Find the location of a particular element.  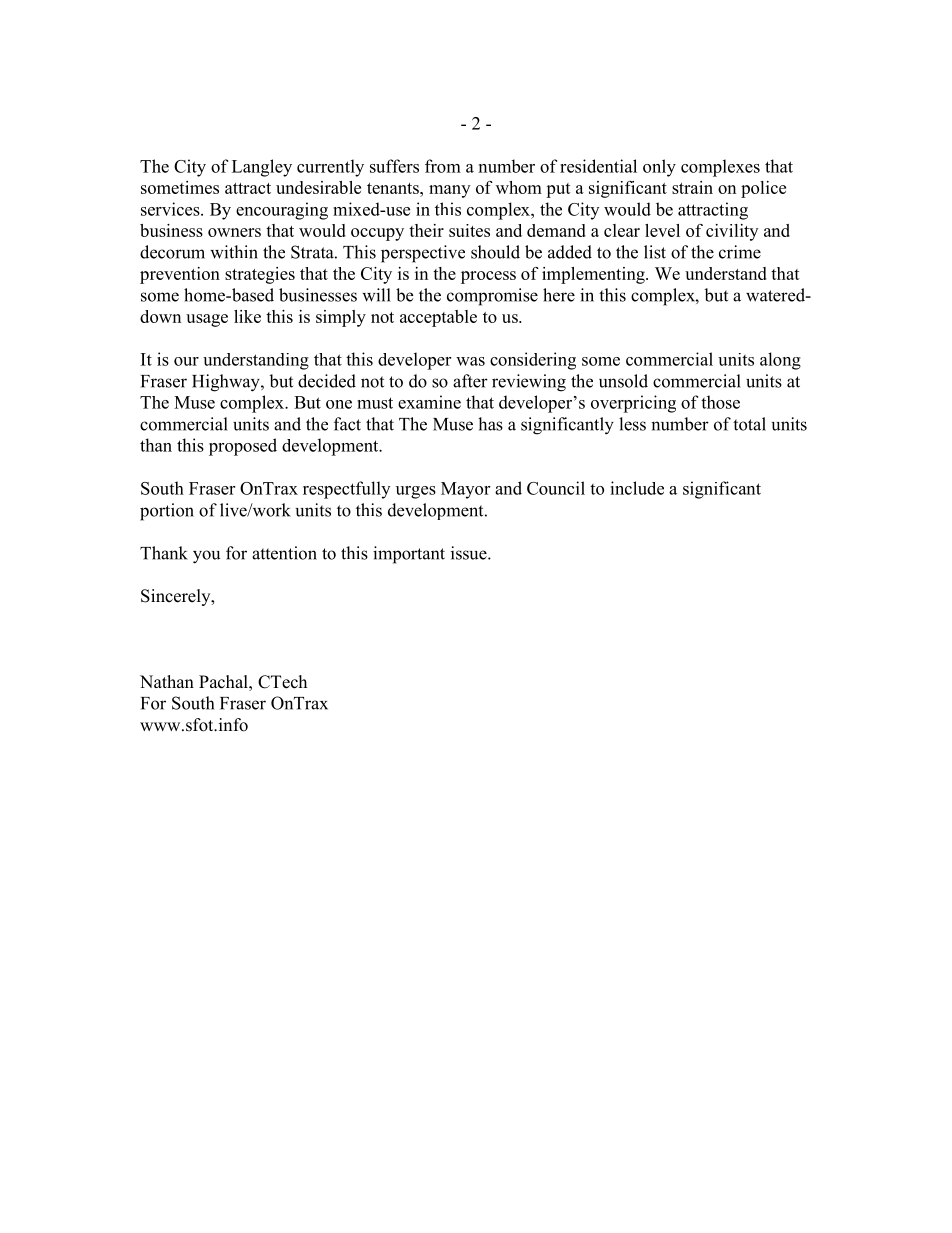

decided is located at coordinates (327, 381).
